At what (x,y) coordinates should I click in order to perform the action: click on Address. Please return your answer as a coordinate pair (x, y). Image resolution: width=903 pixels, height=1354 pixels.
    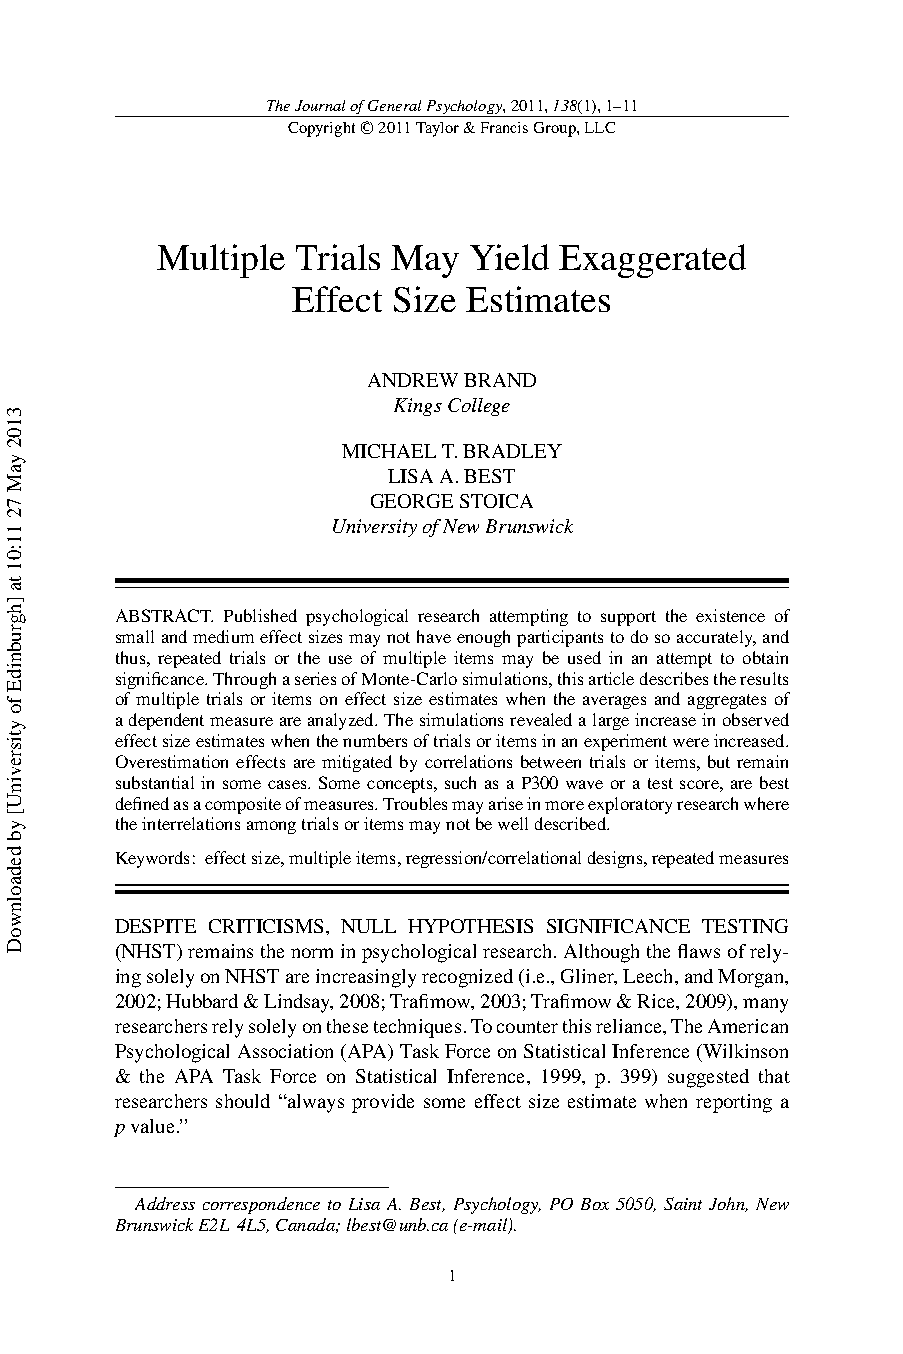
    Looking at the image, I should click on (165, 1203).
